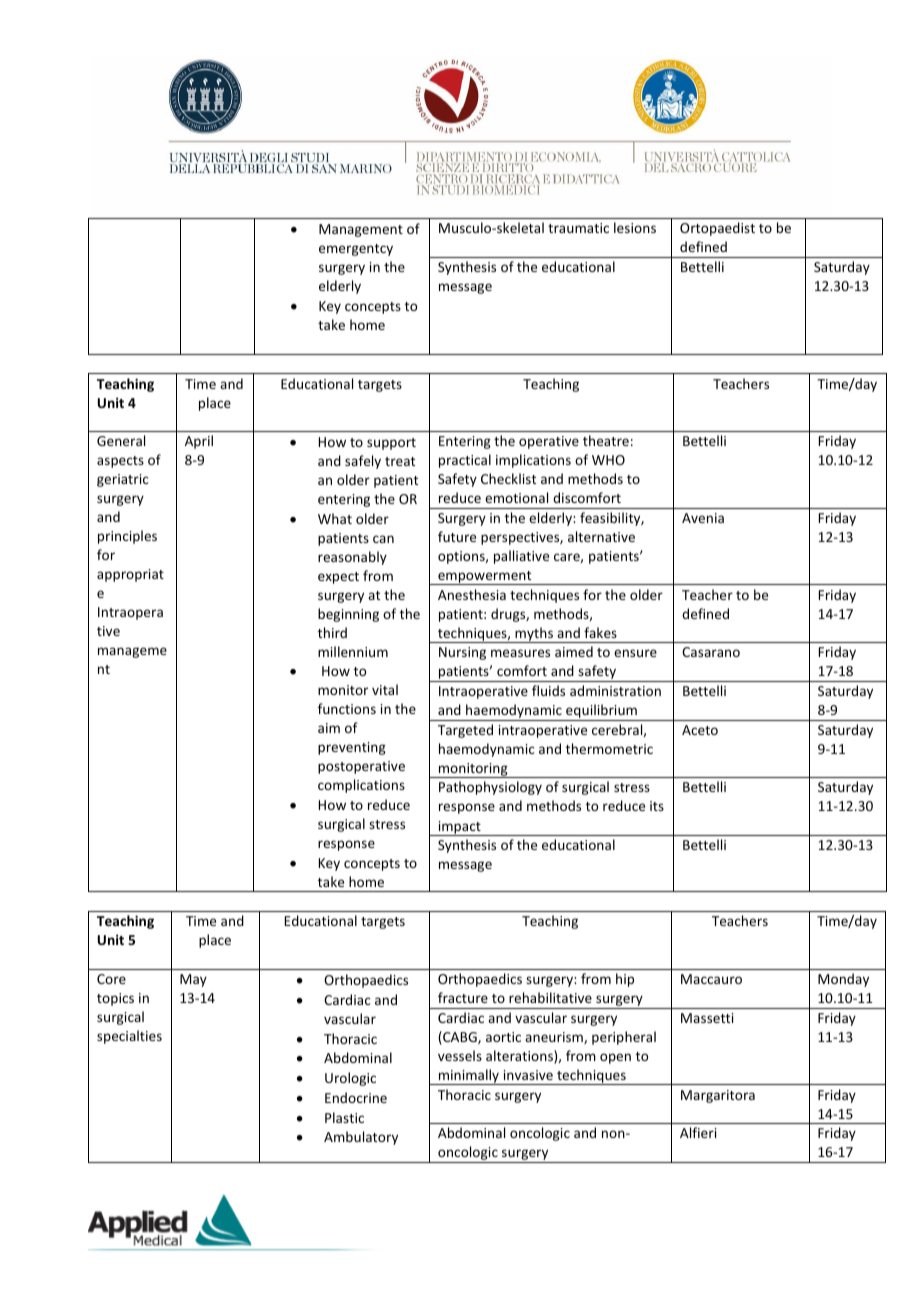 This document has width=924, height=1309. I want to click on ensure, so click(635, 653).
